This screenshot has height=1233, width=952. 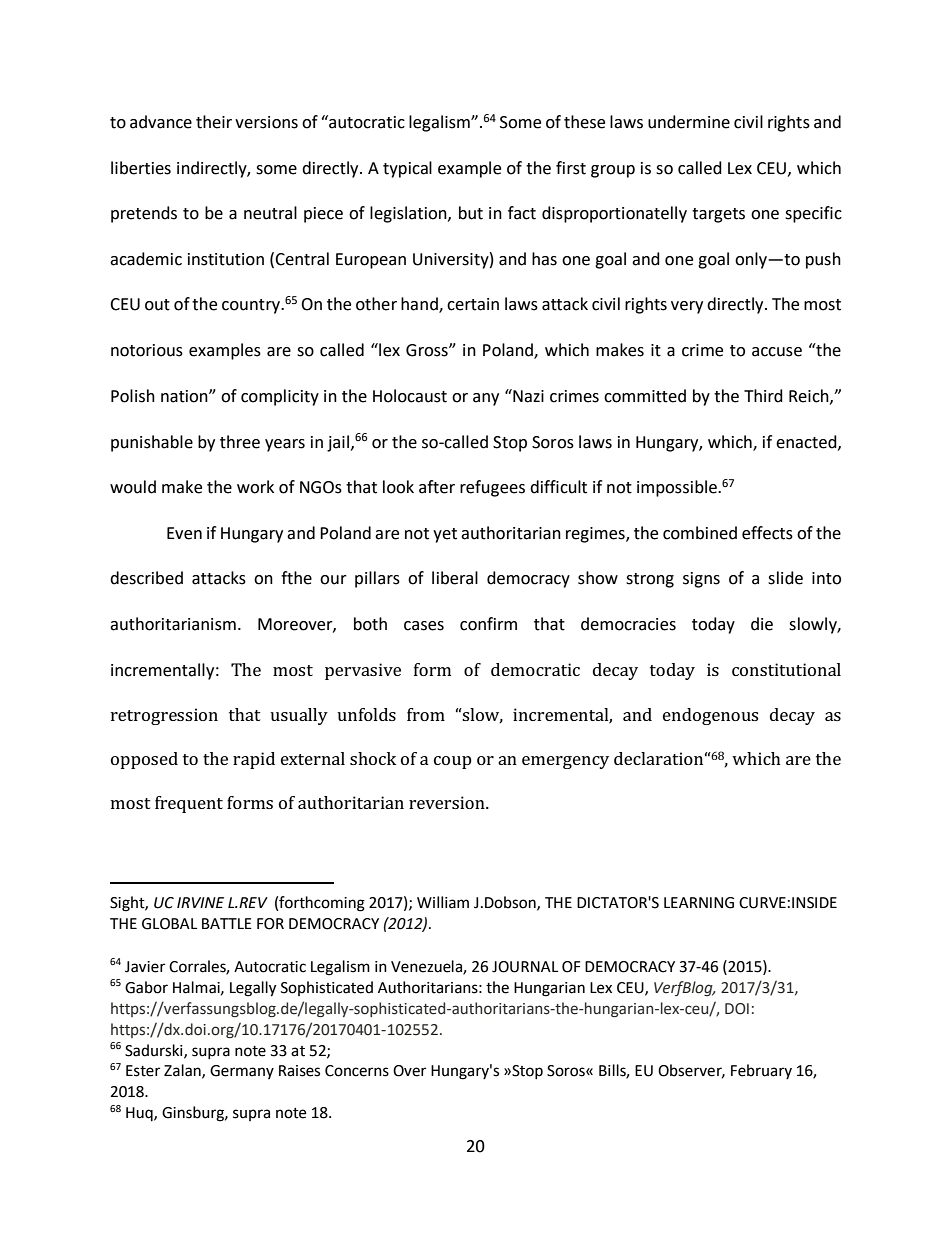 I want to click on liberal, so click(x=455, y=578).
